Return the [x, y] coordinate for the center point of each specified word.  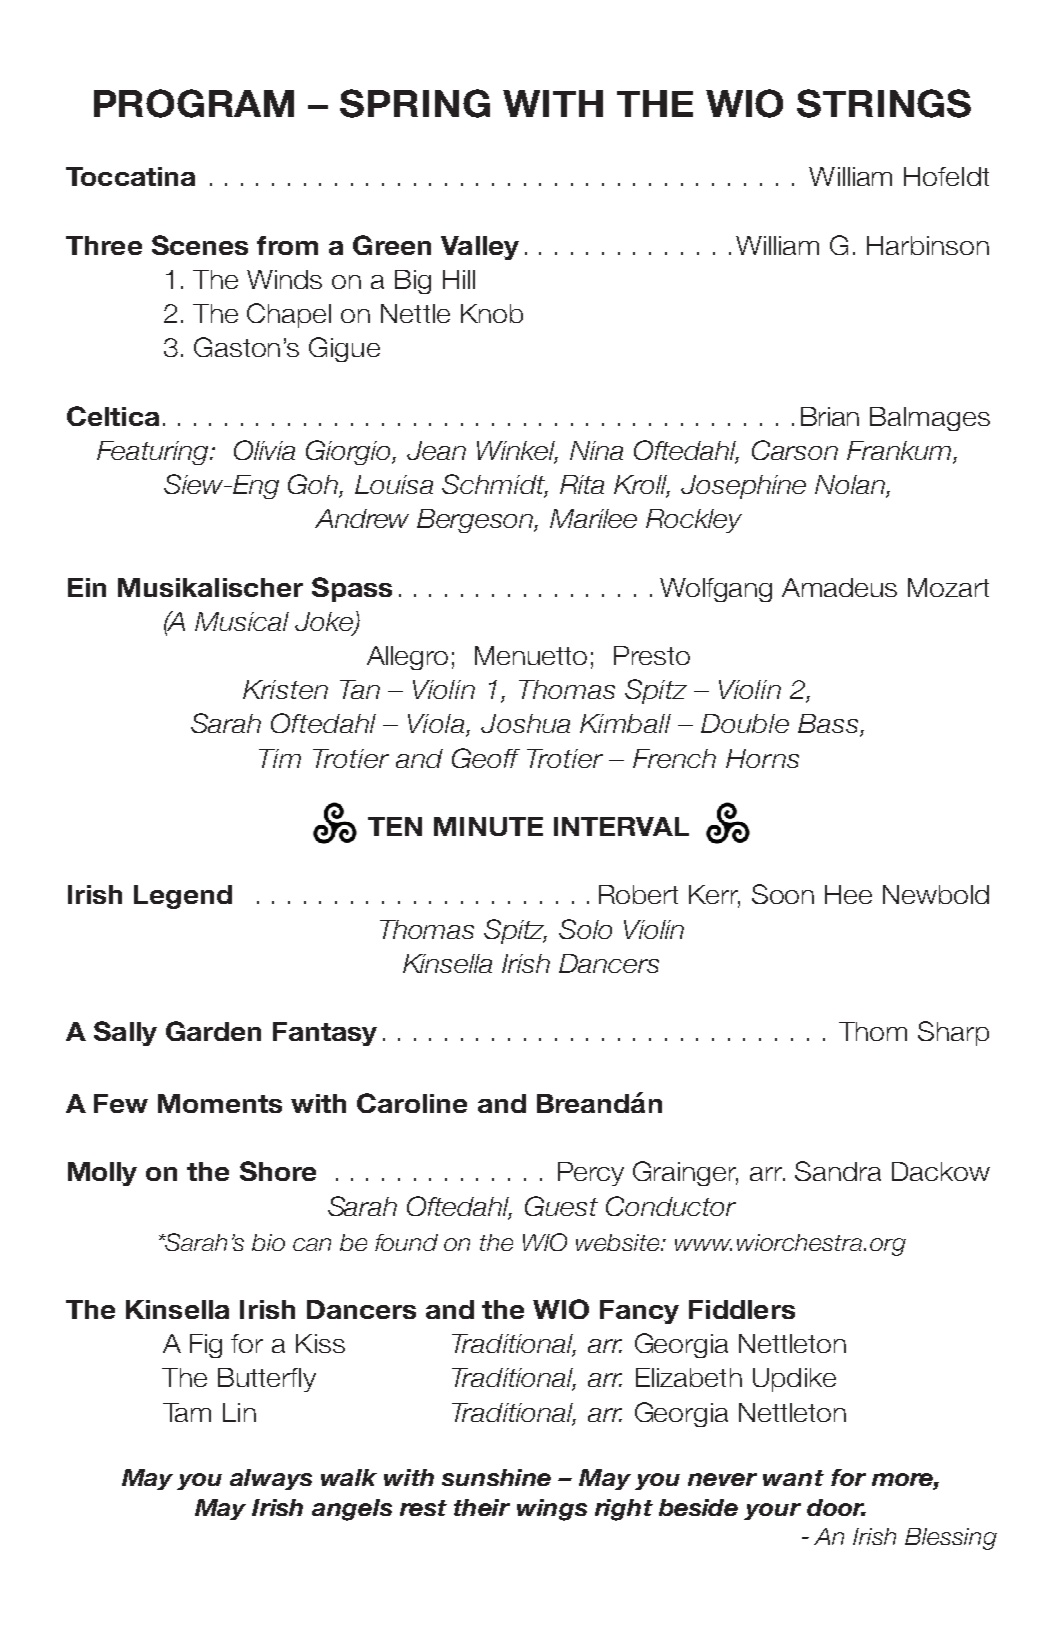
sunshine [496, 1477]
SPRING [415, 103]
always [271, 1479]
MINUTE [488, 826]
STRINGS [884, 103]
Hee [848, 894]
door [836, 1507]
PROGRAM [194, 103]
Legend [183, 897]
